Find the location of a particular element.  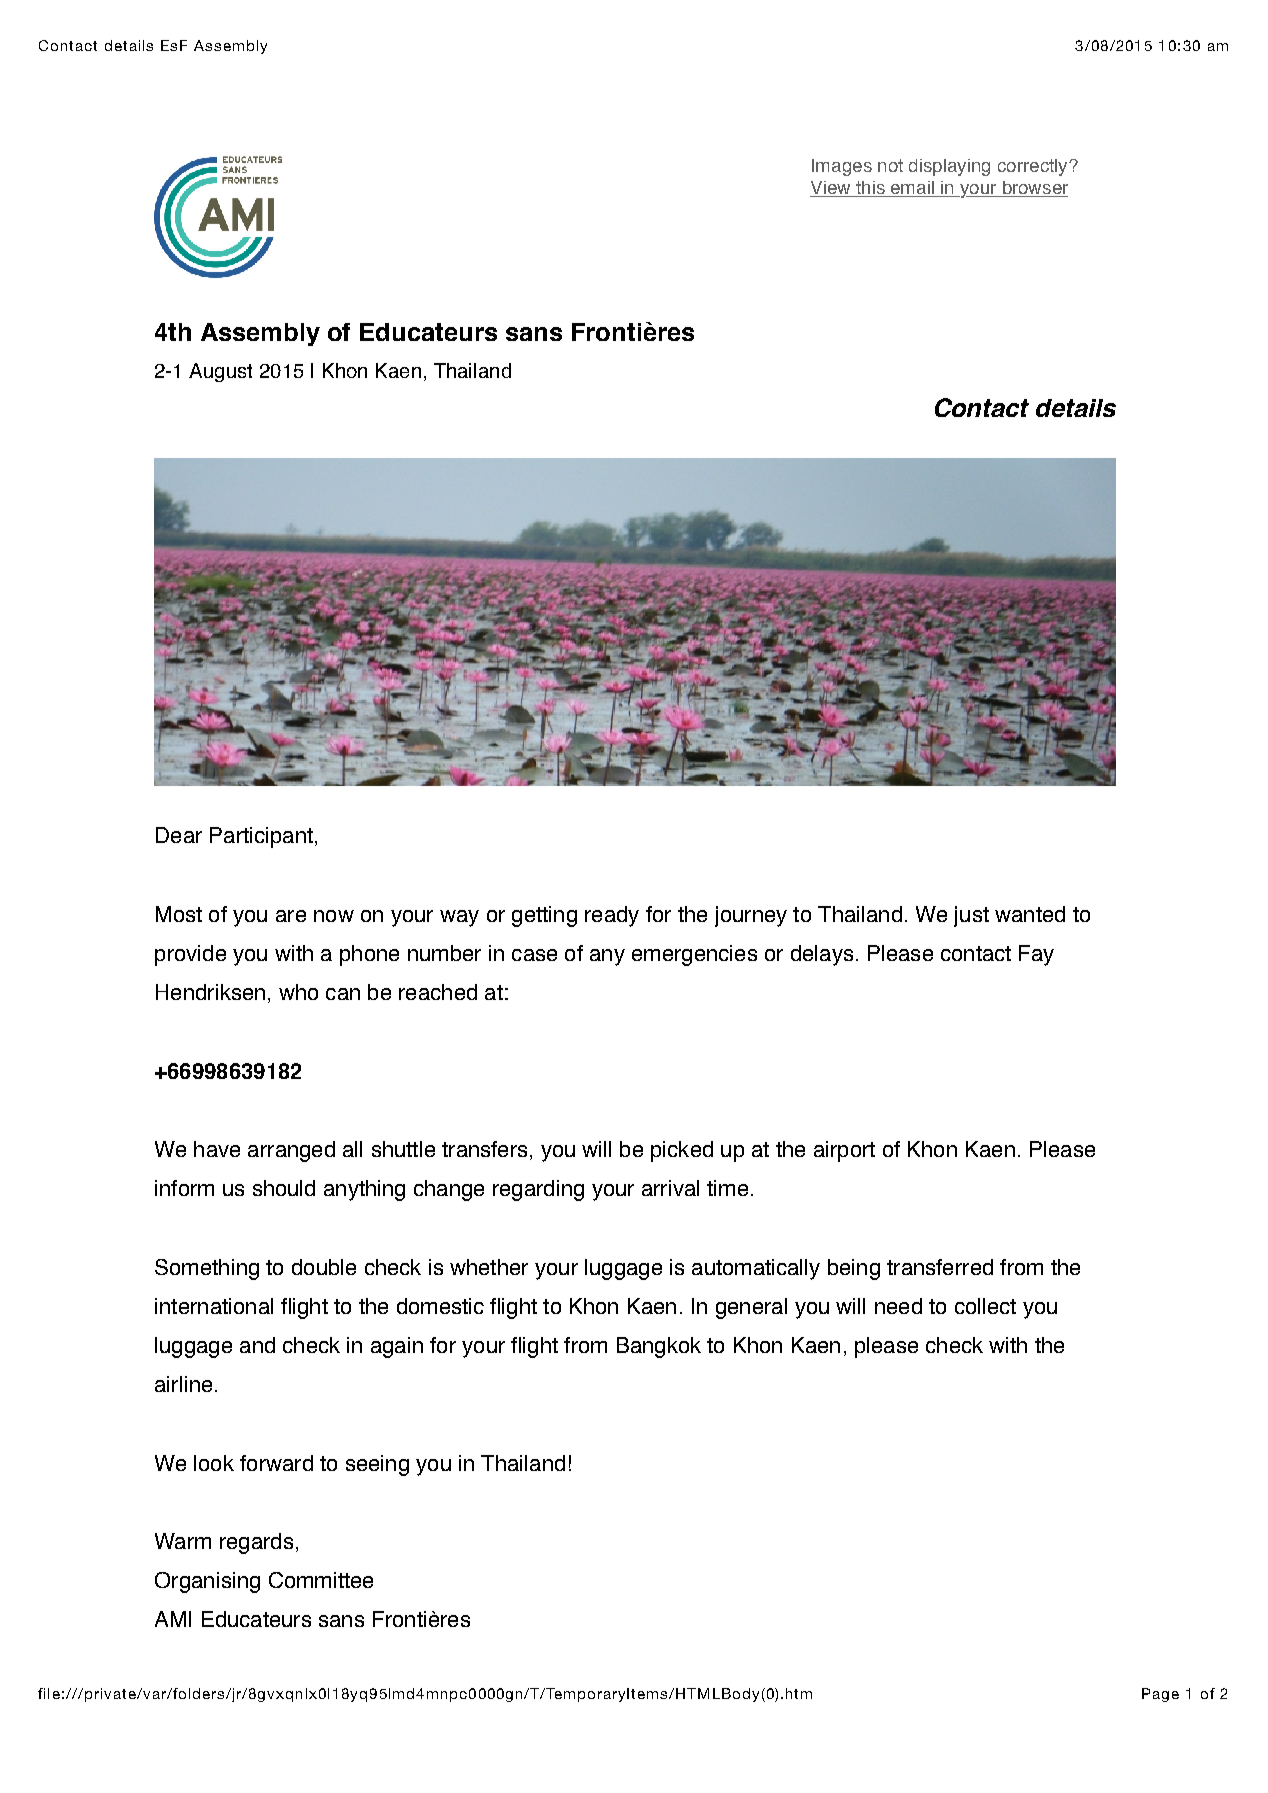

double is located at coordinates (324, 1267).
